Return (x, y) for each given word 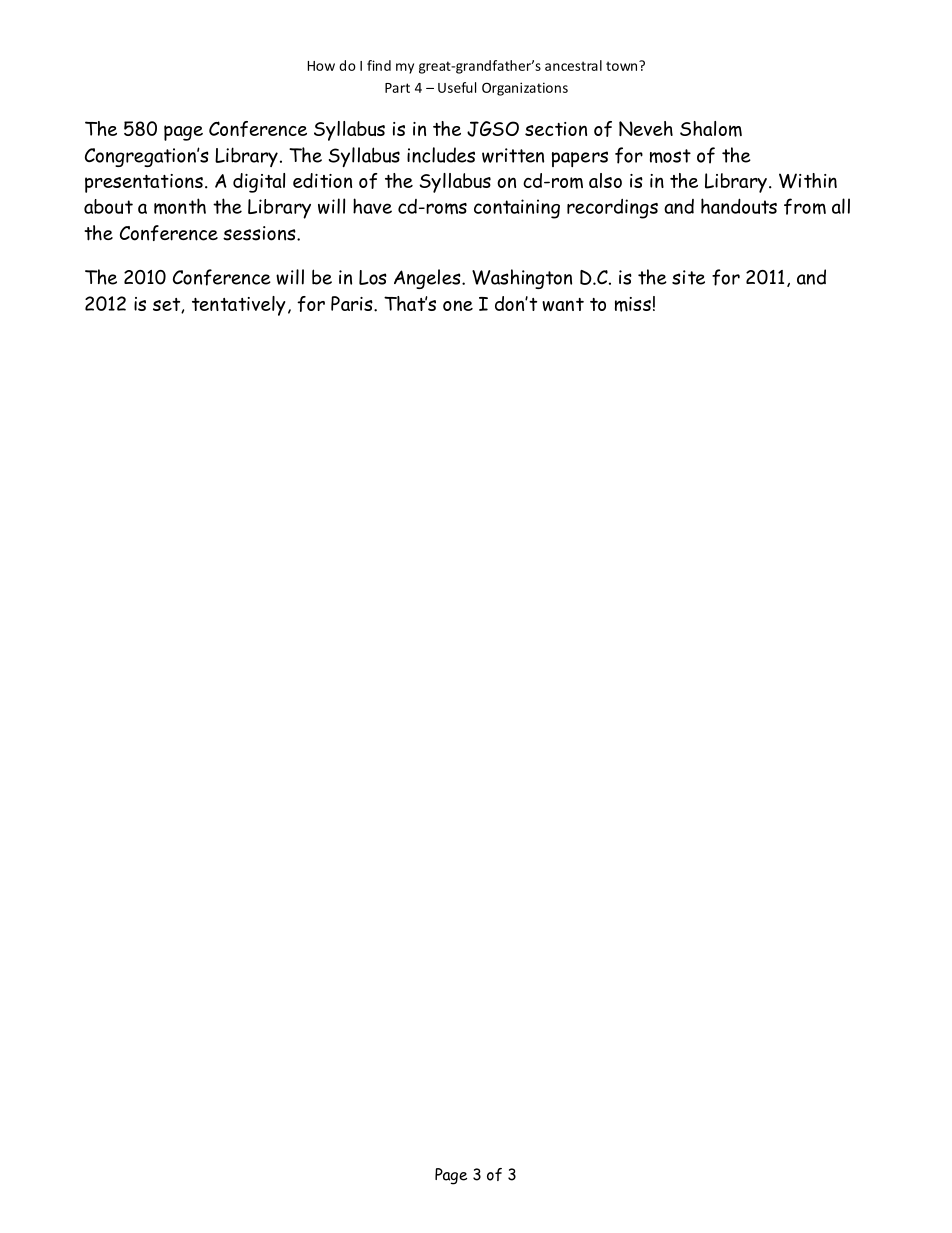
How (321, 66)
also (605, 180)
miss (633, 304)
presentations (144, 183)
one (458, 305)
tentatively (239, 306)
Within (808, 181)
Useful (457, 87)
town (623, 66)
